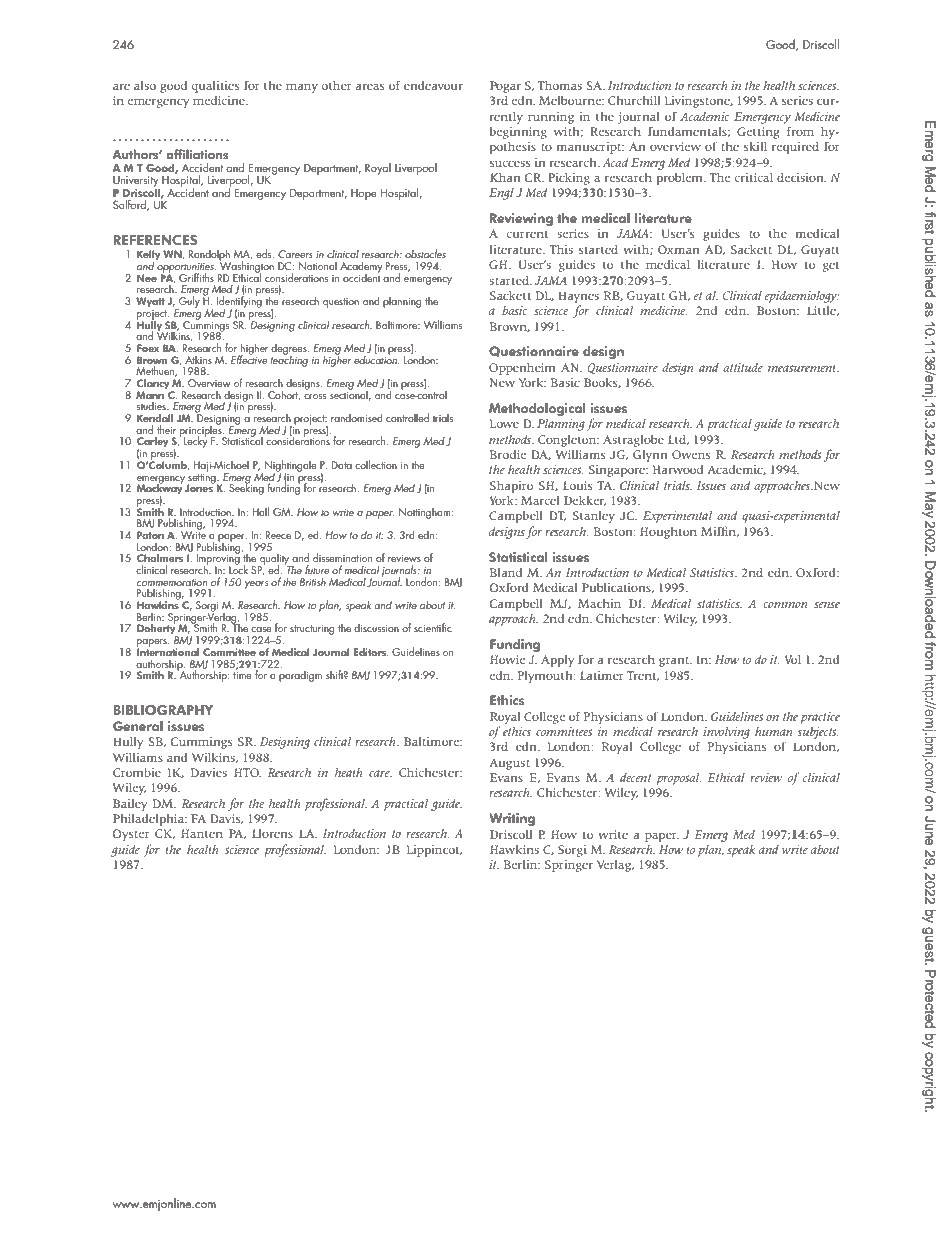 This screenshot has width=952, height=1233. What do you see at coordinates (758, 133) in the screenshot?
I see `Getting` at bounding box center [758, 133].
